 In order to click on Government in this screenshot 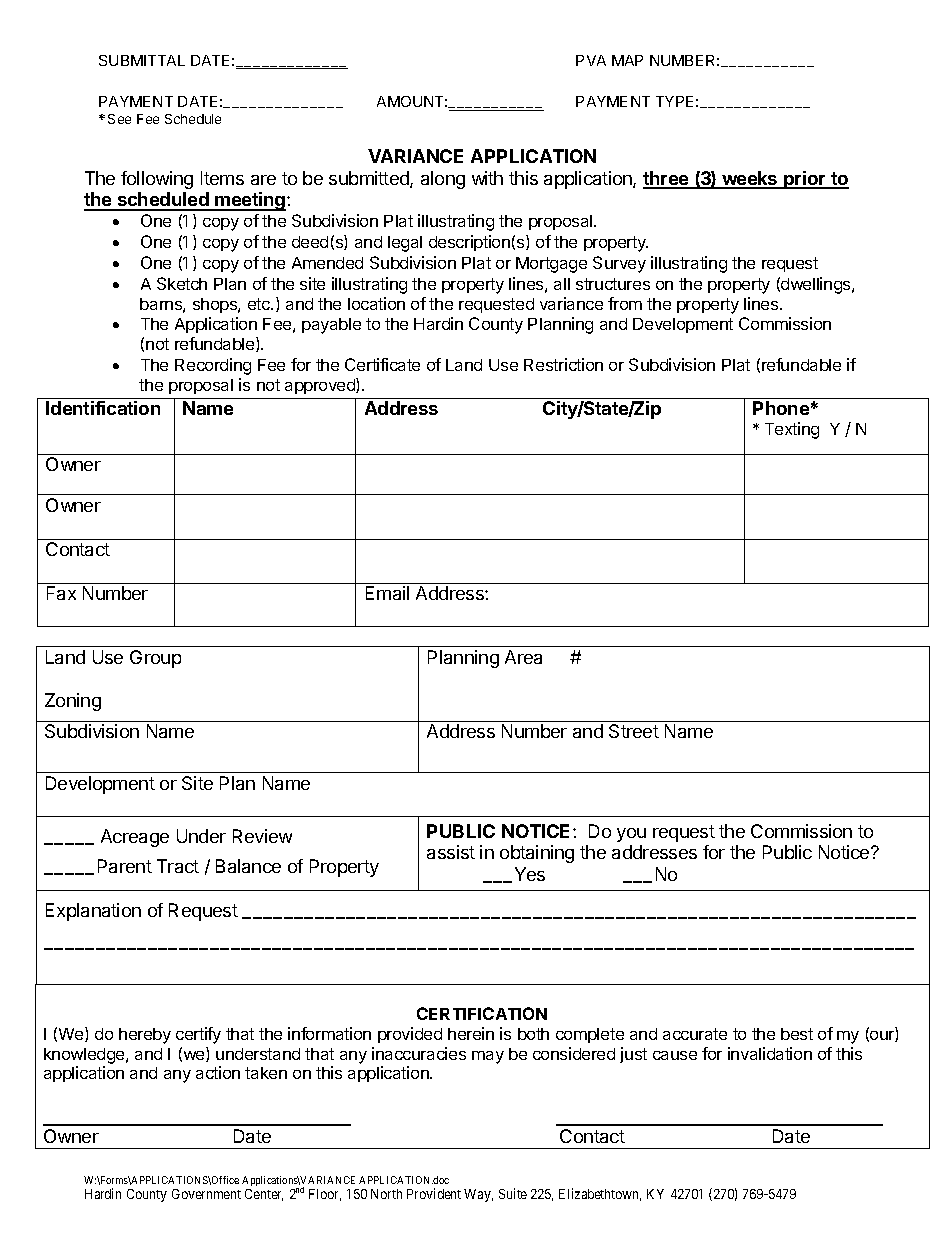, I will do `click(206, 1194)`.
